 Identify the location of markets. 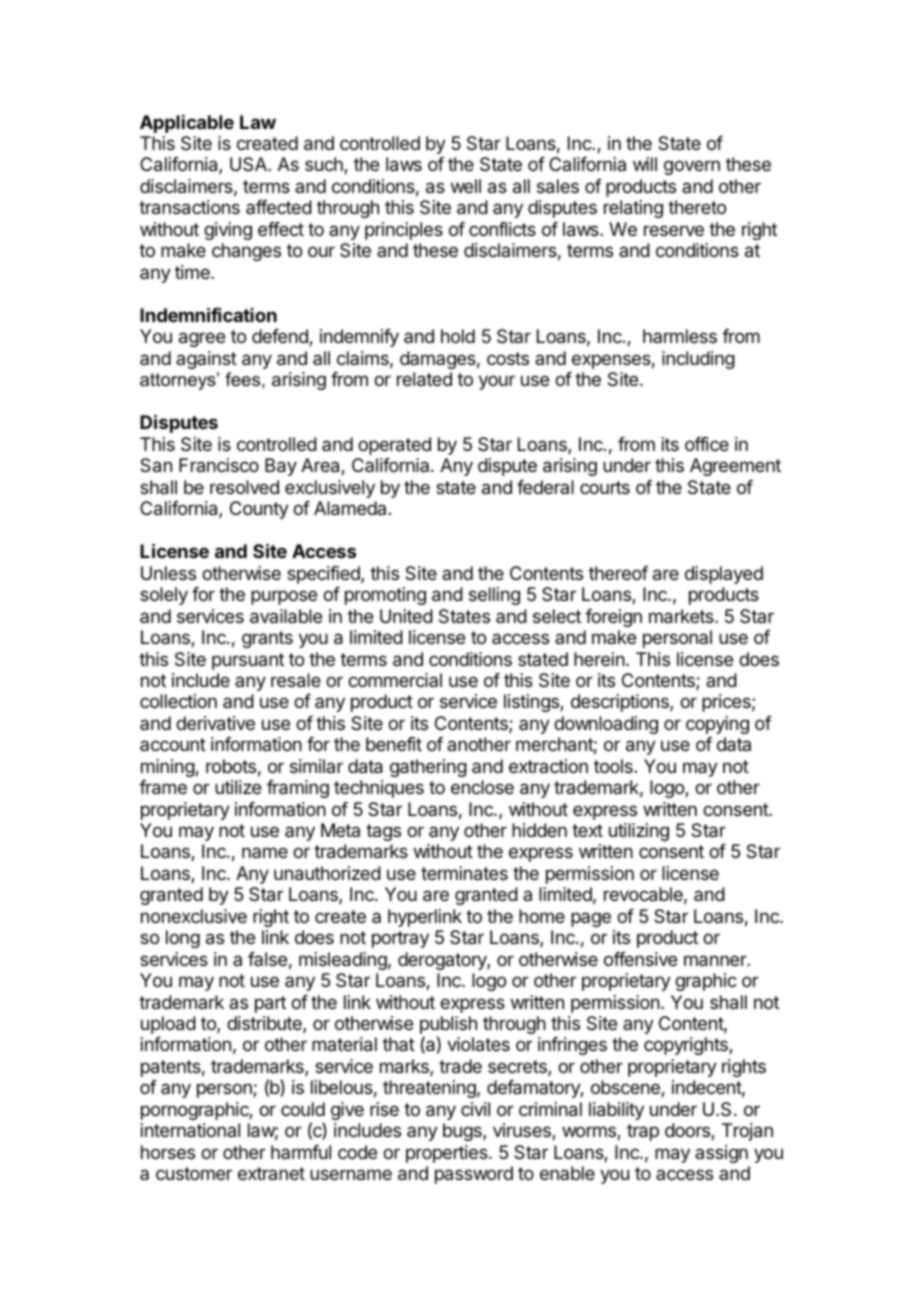
(682, 616).
